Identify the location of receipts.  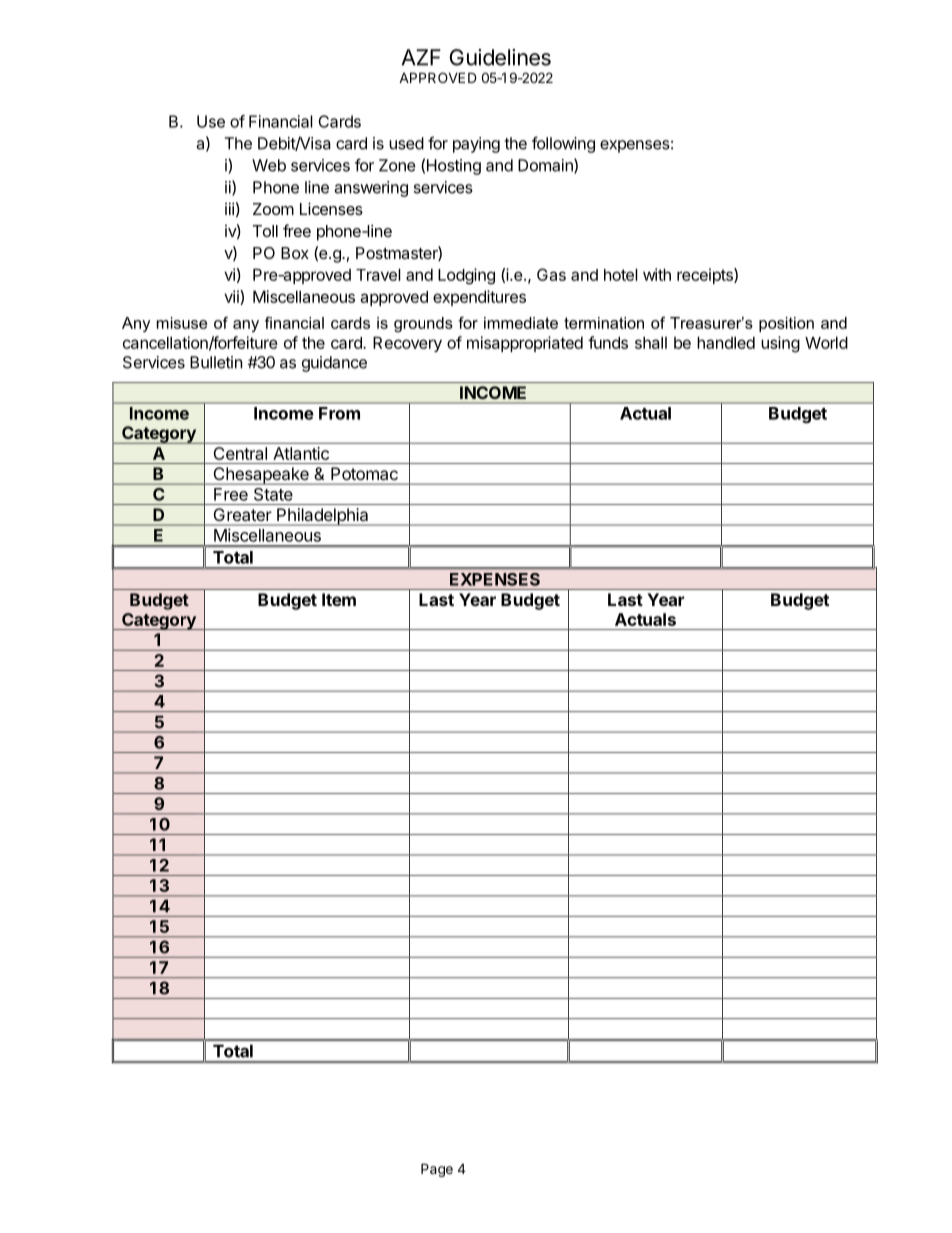
(706, 276).
